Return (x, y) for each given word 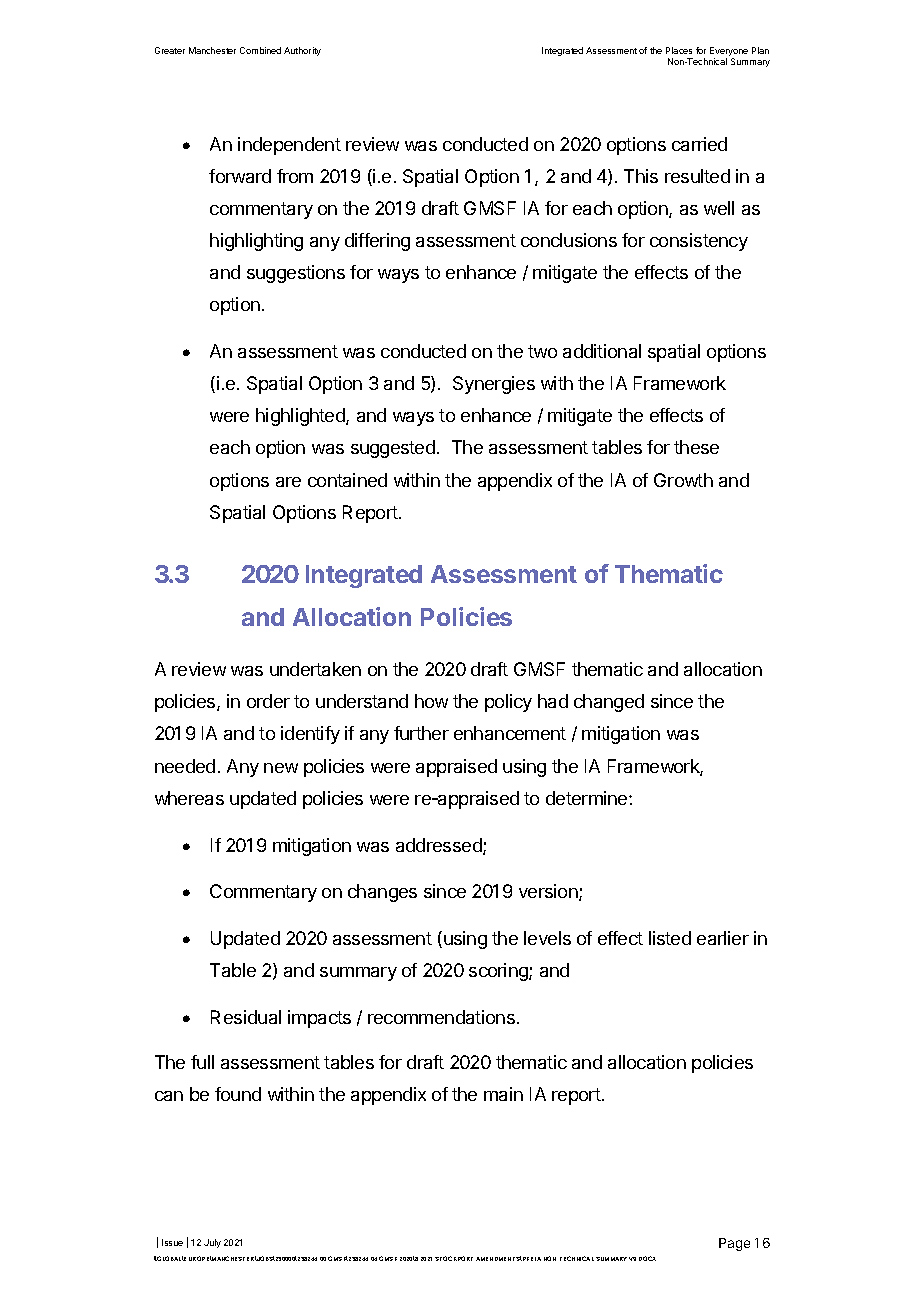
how (431, 701)
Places (679, 50)
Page (734, 1244)
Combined (260, 50)
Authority (302, 51)
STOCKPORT (454, 1258)
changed (609, 703)
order (268, 701)
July (212, 1243)
